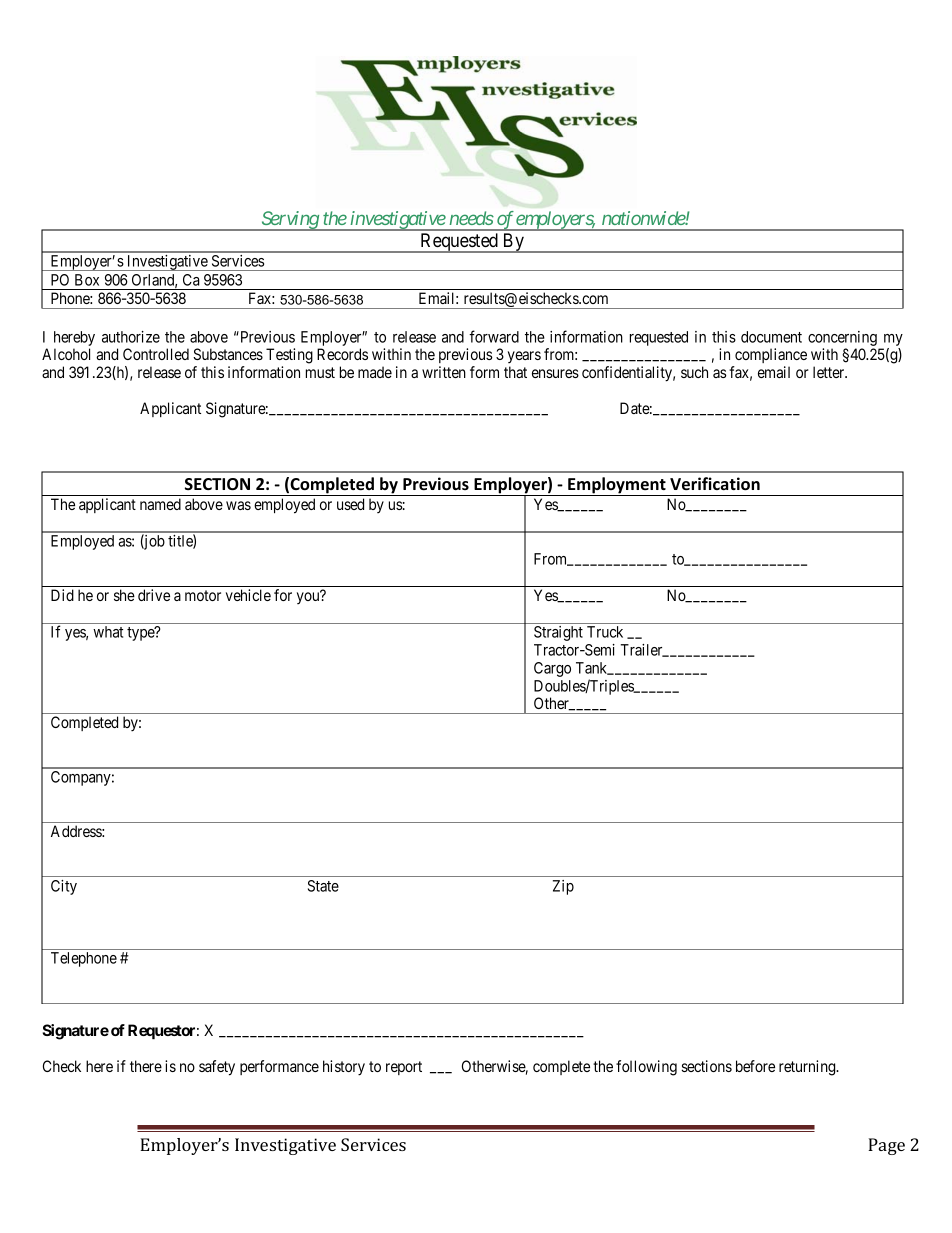 This screenshot has width=952, height=1233. What do you see at coordinates (160, 504) in the screenshot?
I see `named` at bounding box center [160, 504].
